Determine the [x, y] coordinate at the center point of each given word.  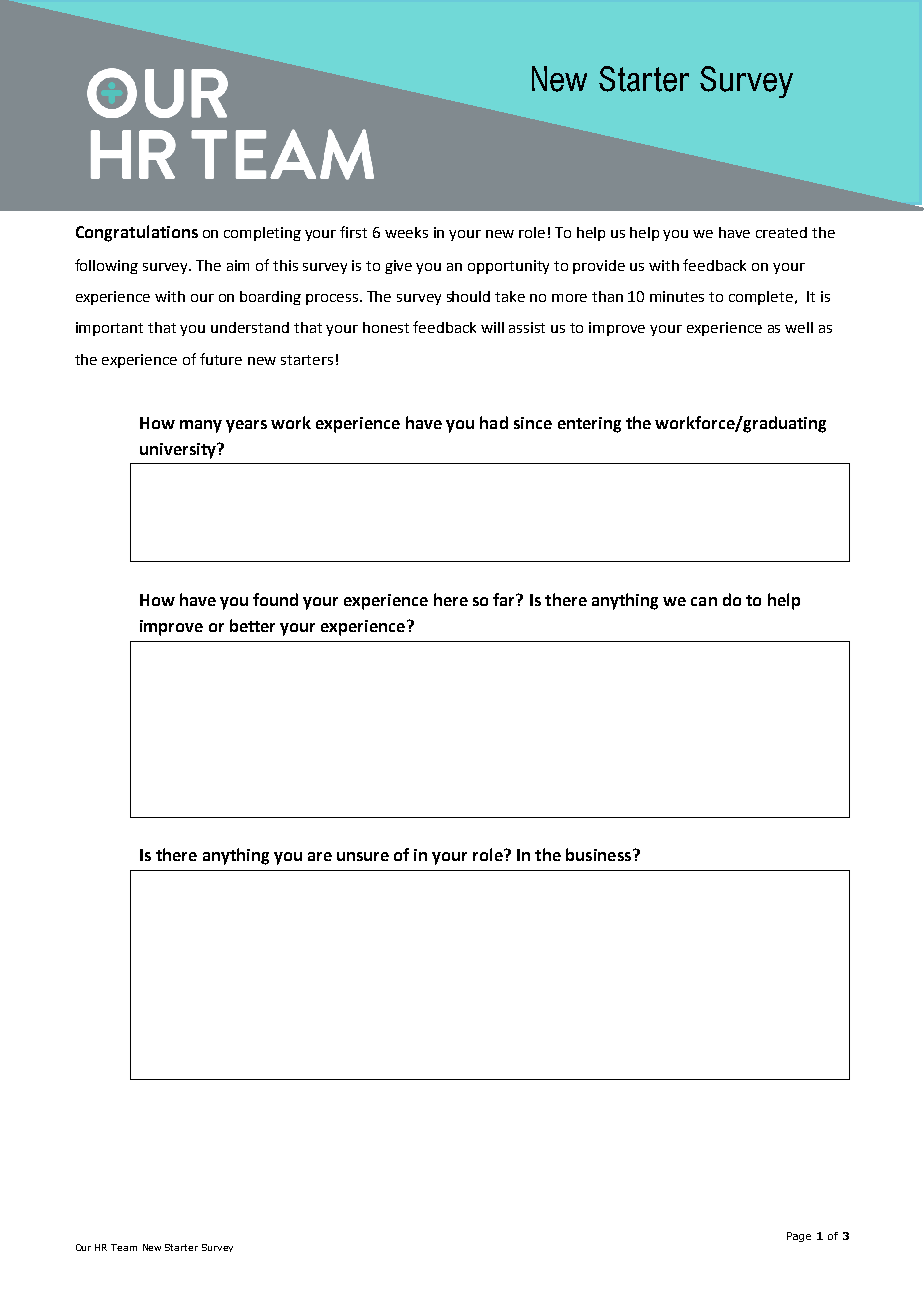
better [252, 625]
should [468, 296]
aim [238, 265]
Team [124, 1247]
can [704, 601]
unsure [363, 856]
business [598, 854]
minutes [677, 296]
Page [799, 1237]
